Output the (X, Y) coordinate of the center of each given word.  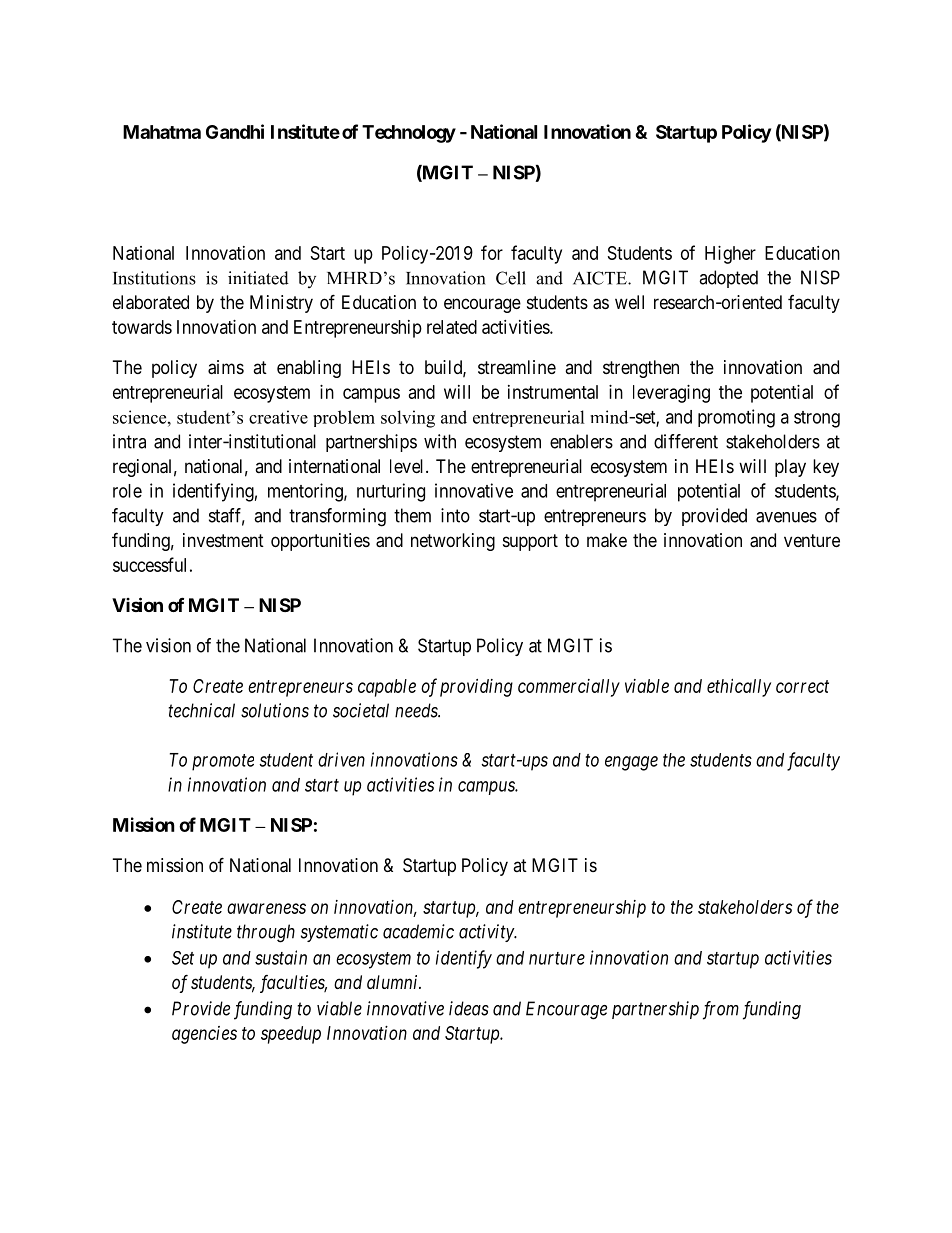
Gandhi (235, 131)
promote (223, 762)
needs (417, 710)
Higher (730, 255)
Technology (409, 134)
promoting (736, 418)
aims (226, 367)
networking (453, 542)
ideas (469, 1008)
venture (812, 540)
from (721, 1010)
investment (223, 540)
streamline (517, 367)
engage (631, 763)
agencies (204, 1035)
